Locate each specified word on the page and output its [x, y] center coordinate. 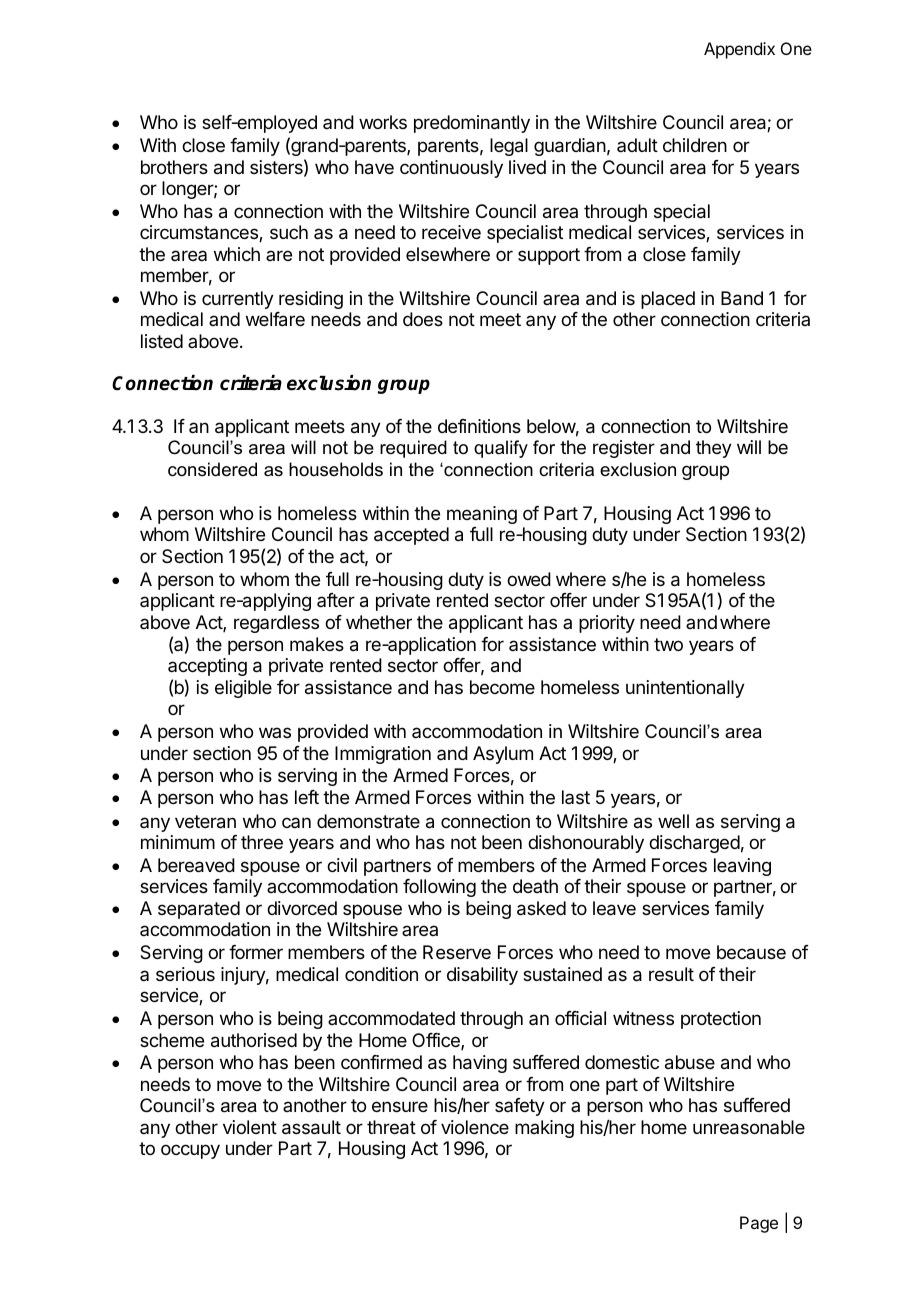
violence [475, 1127]
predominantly [472, 124]
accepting [207, 667]
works [383, 122]
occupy [190, 1151]
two [668, 644]
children [695, 145]
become [502, 687]
